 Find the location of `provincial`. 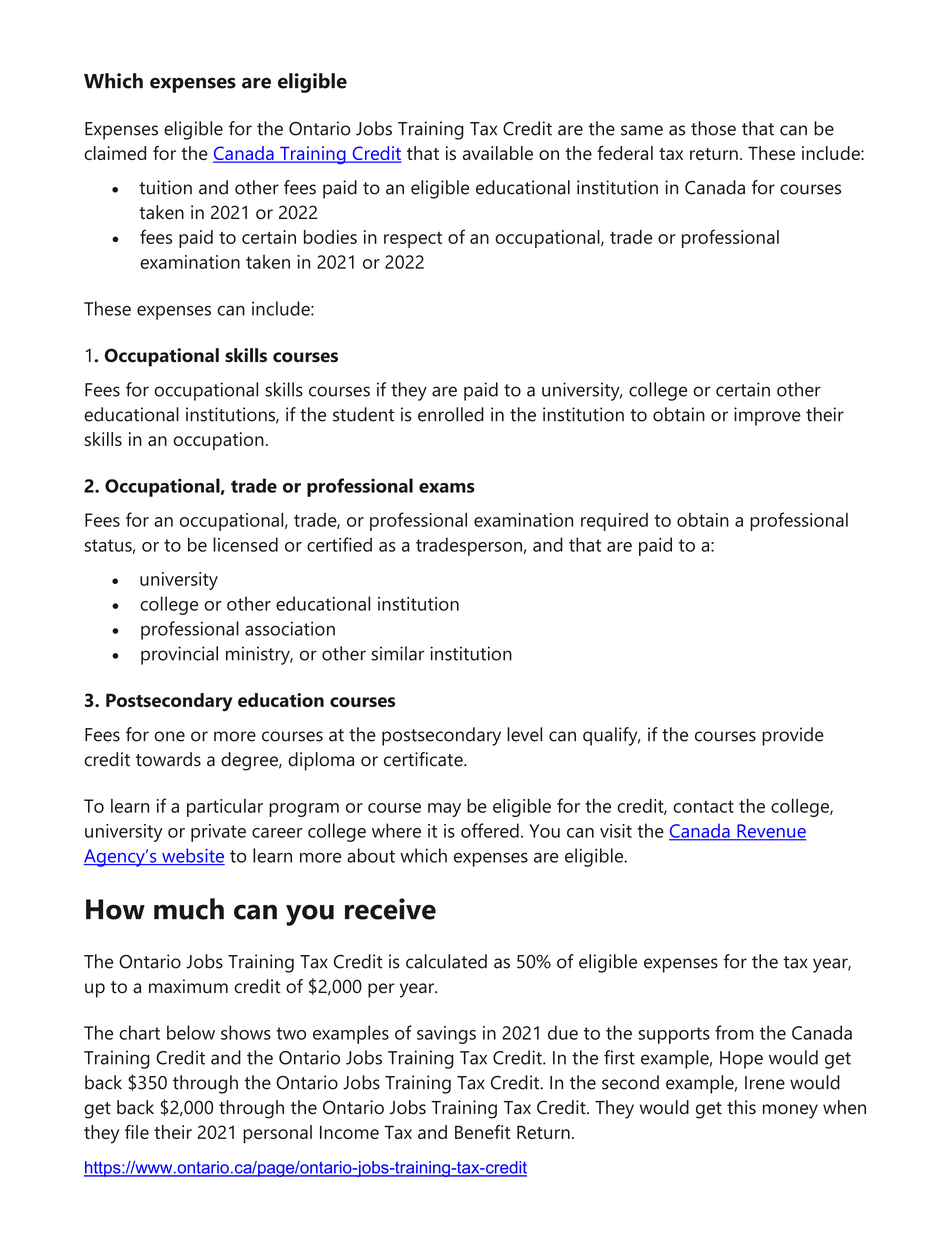

provincial is located at coordinates (179, 655).
